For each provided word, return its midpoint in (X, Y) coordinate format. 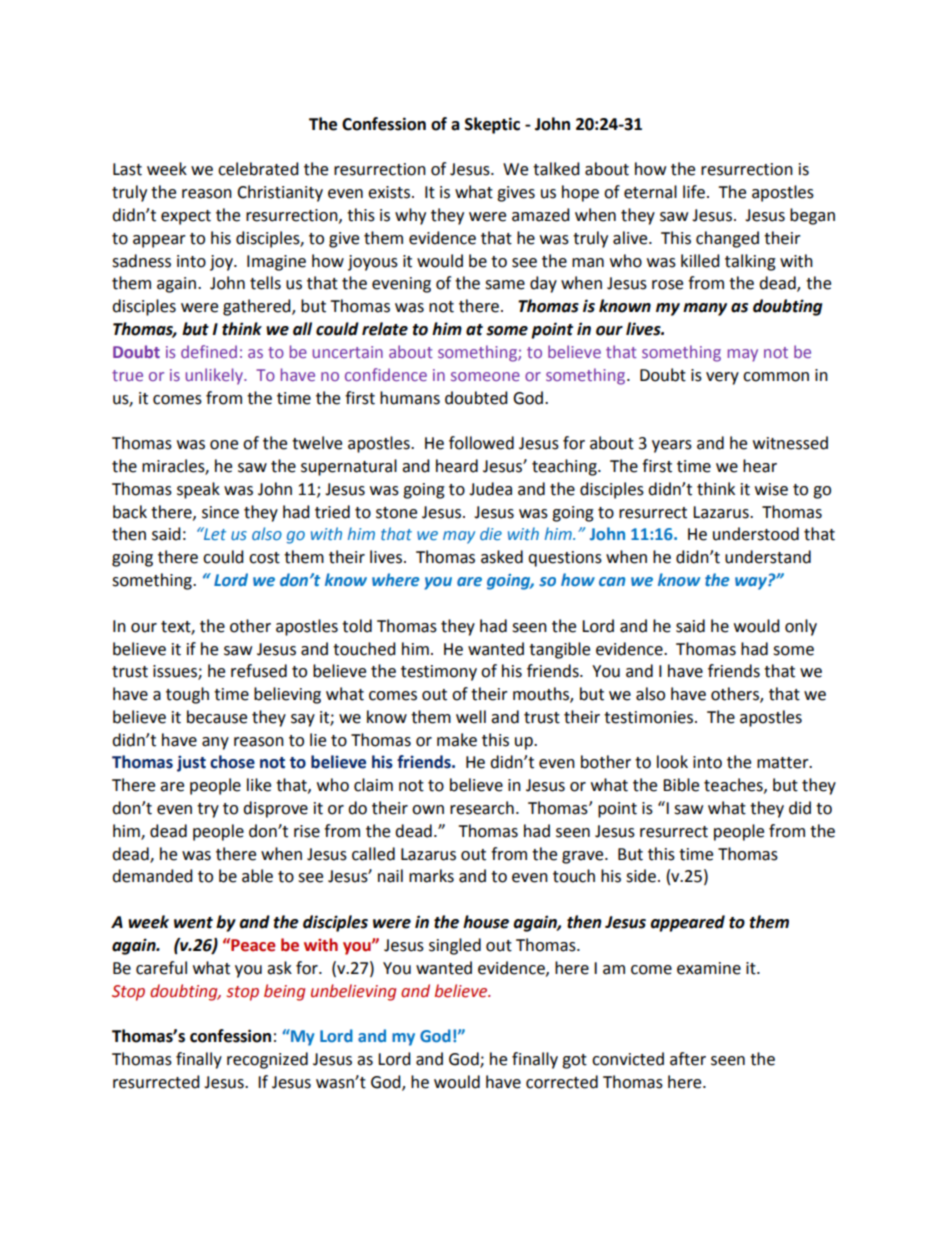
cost (264, 558)
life (694, 192)
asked (502, 557)
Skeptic (492, 125)
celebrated (258, 169)
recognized (267, 1060)
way (752, 583)
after (688, 1059)
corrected (562, 1082)
